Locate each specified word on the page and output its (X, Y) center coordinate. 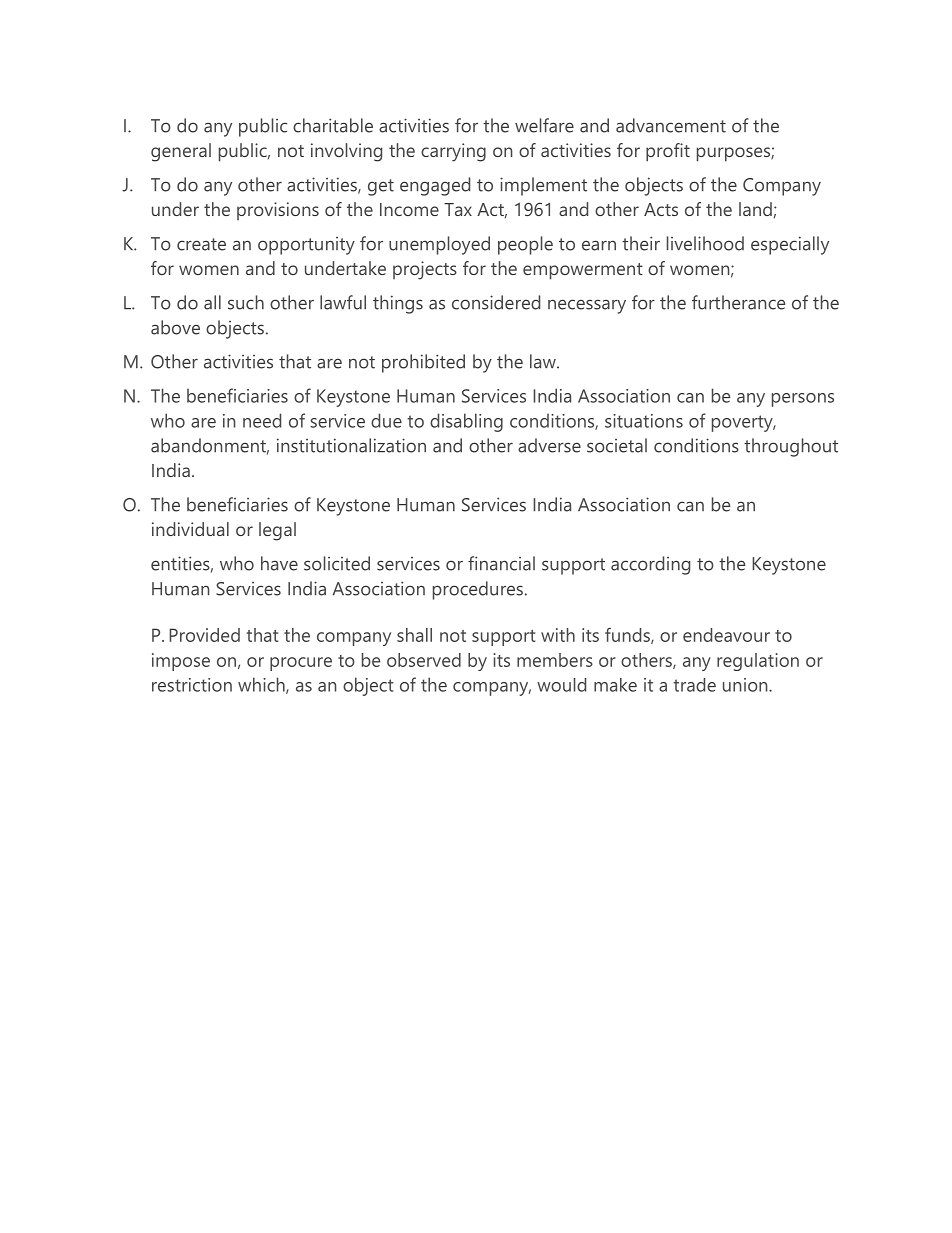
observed (424, 660)
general (181, 152)
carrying (453, 152)
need (262, 420)
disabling (466, 422)
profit (668, 152)
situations (644, 421)
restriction (192, 685)
